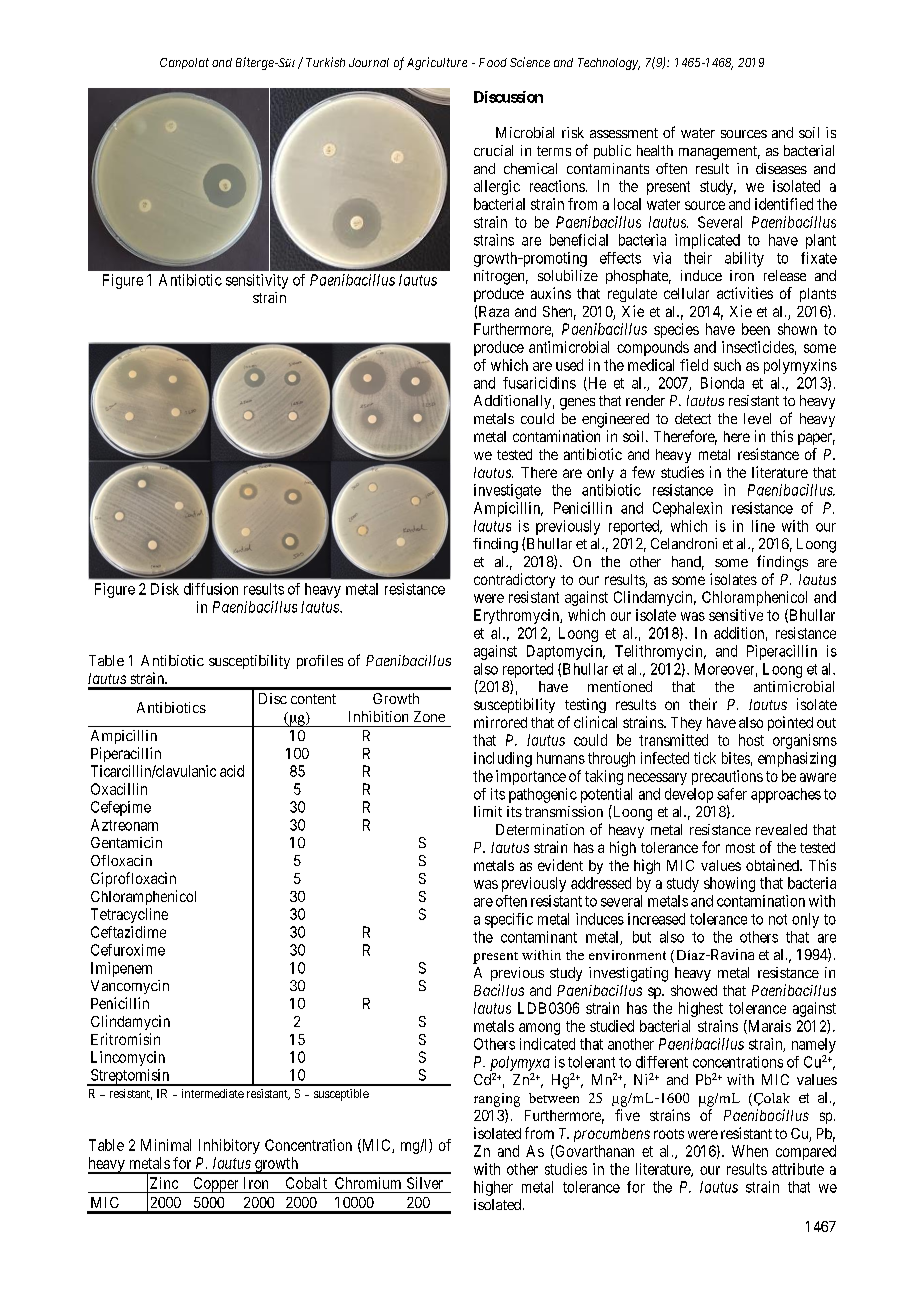 The image size is (924, 1308). Describe the element at coordinates (229, 1146) in the document. I see `Inhibitory` at that location.
